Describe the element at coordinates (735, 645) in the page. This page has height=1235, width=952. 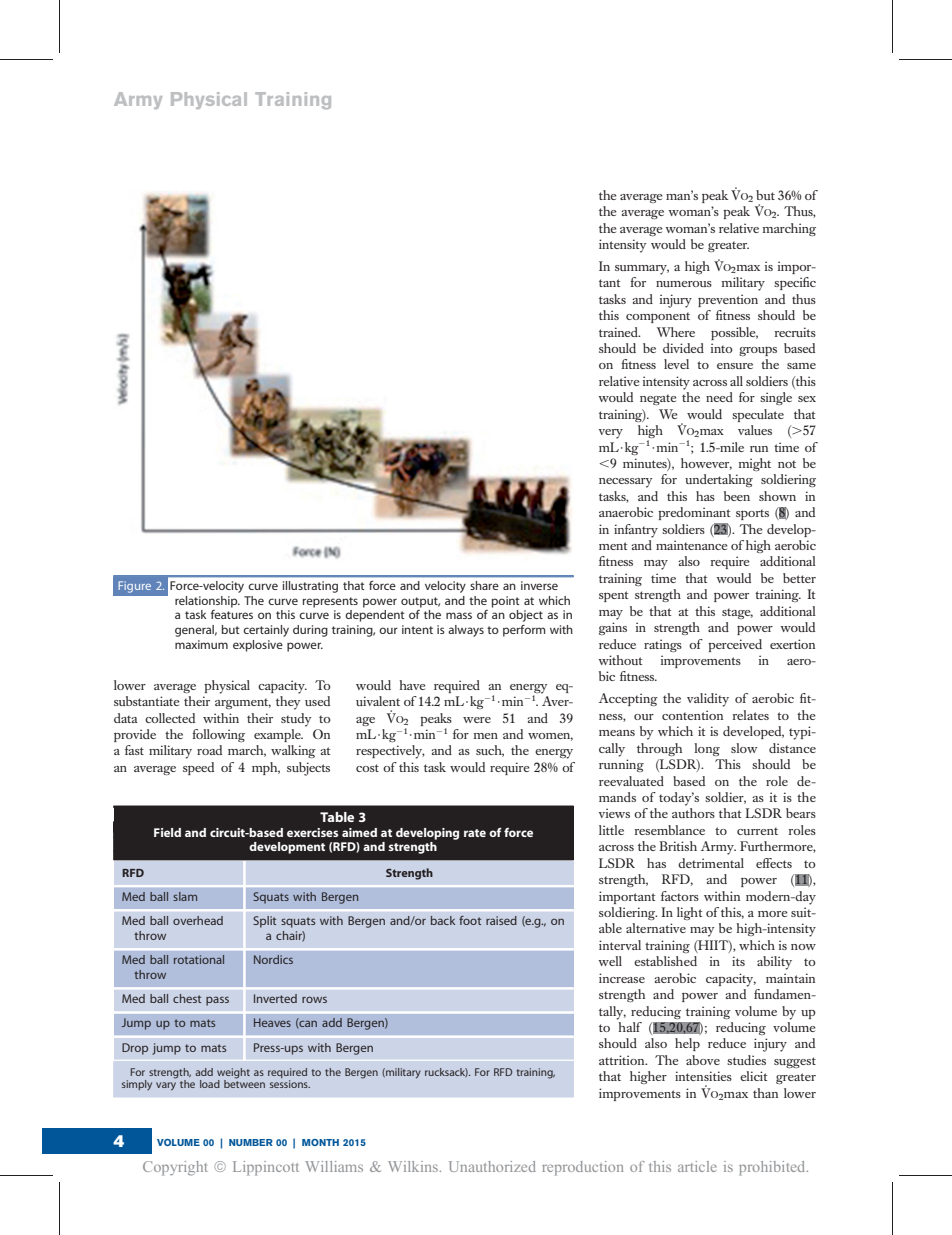
I see `perceived` at that location.
